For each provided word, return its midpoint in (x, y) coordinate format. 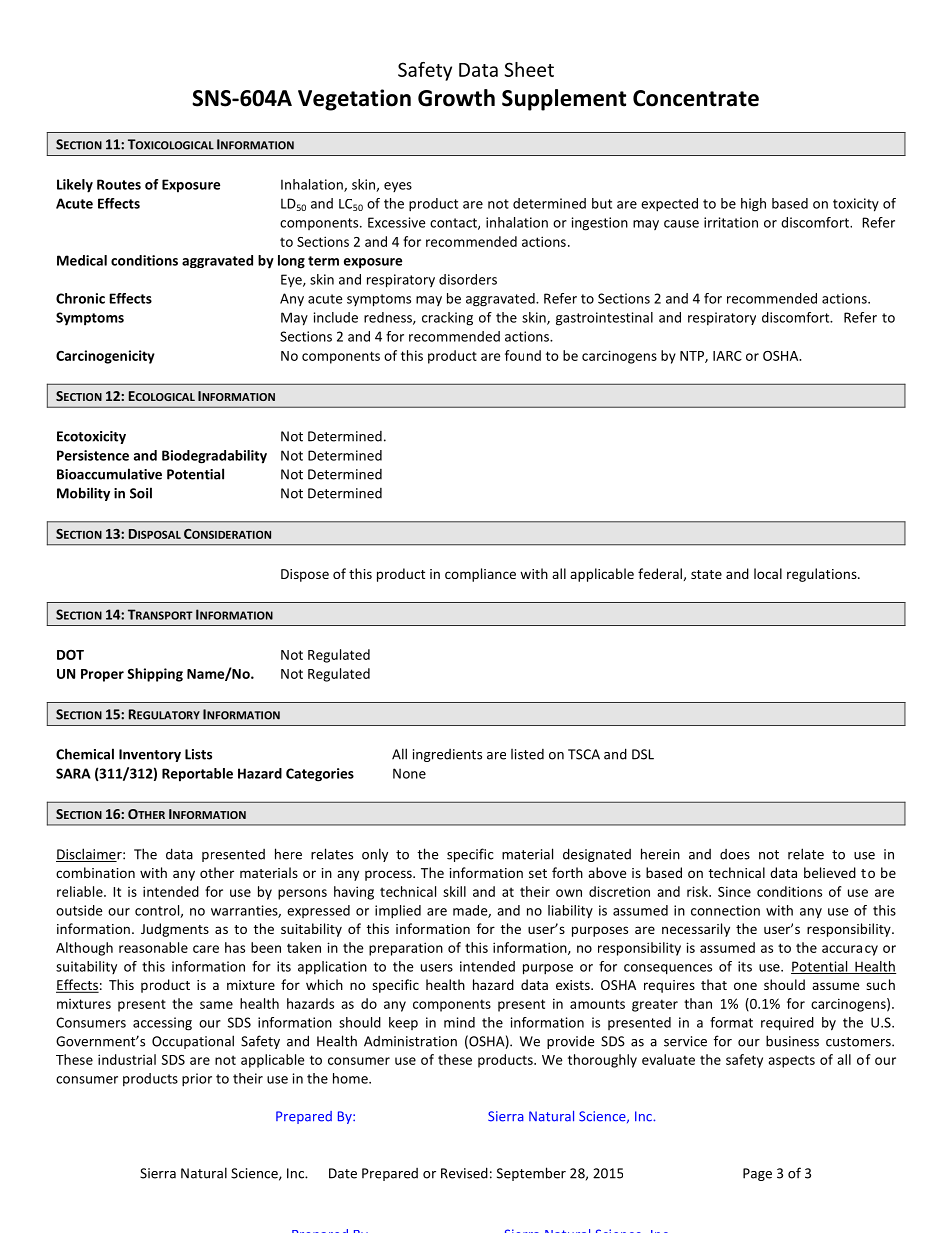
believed (830, 872)
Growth (456, 98)
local (768, 573)
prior (197, 1080)
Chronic (80, 298)
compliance (480, 575)
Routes (119, 184)
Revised (464, 1173)
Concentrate (696, 98)
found (523, 355)
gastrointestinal (604, 319)
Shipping (155, 675)
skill (454, 891)
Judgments (175, 930)
